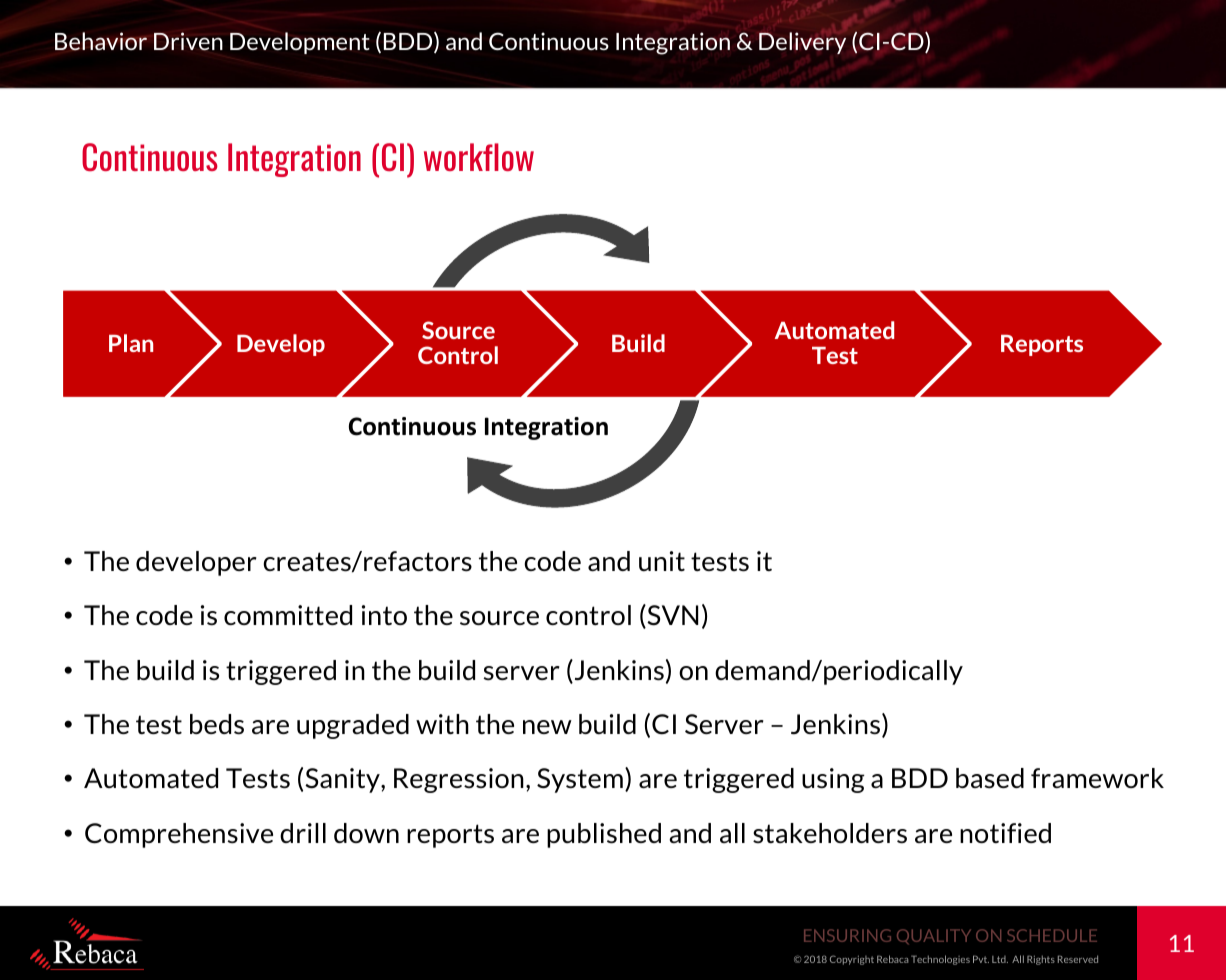  Describe the element at coordinates (179, 835) in the screenshot. I see `Comprehensive` at that location.
